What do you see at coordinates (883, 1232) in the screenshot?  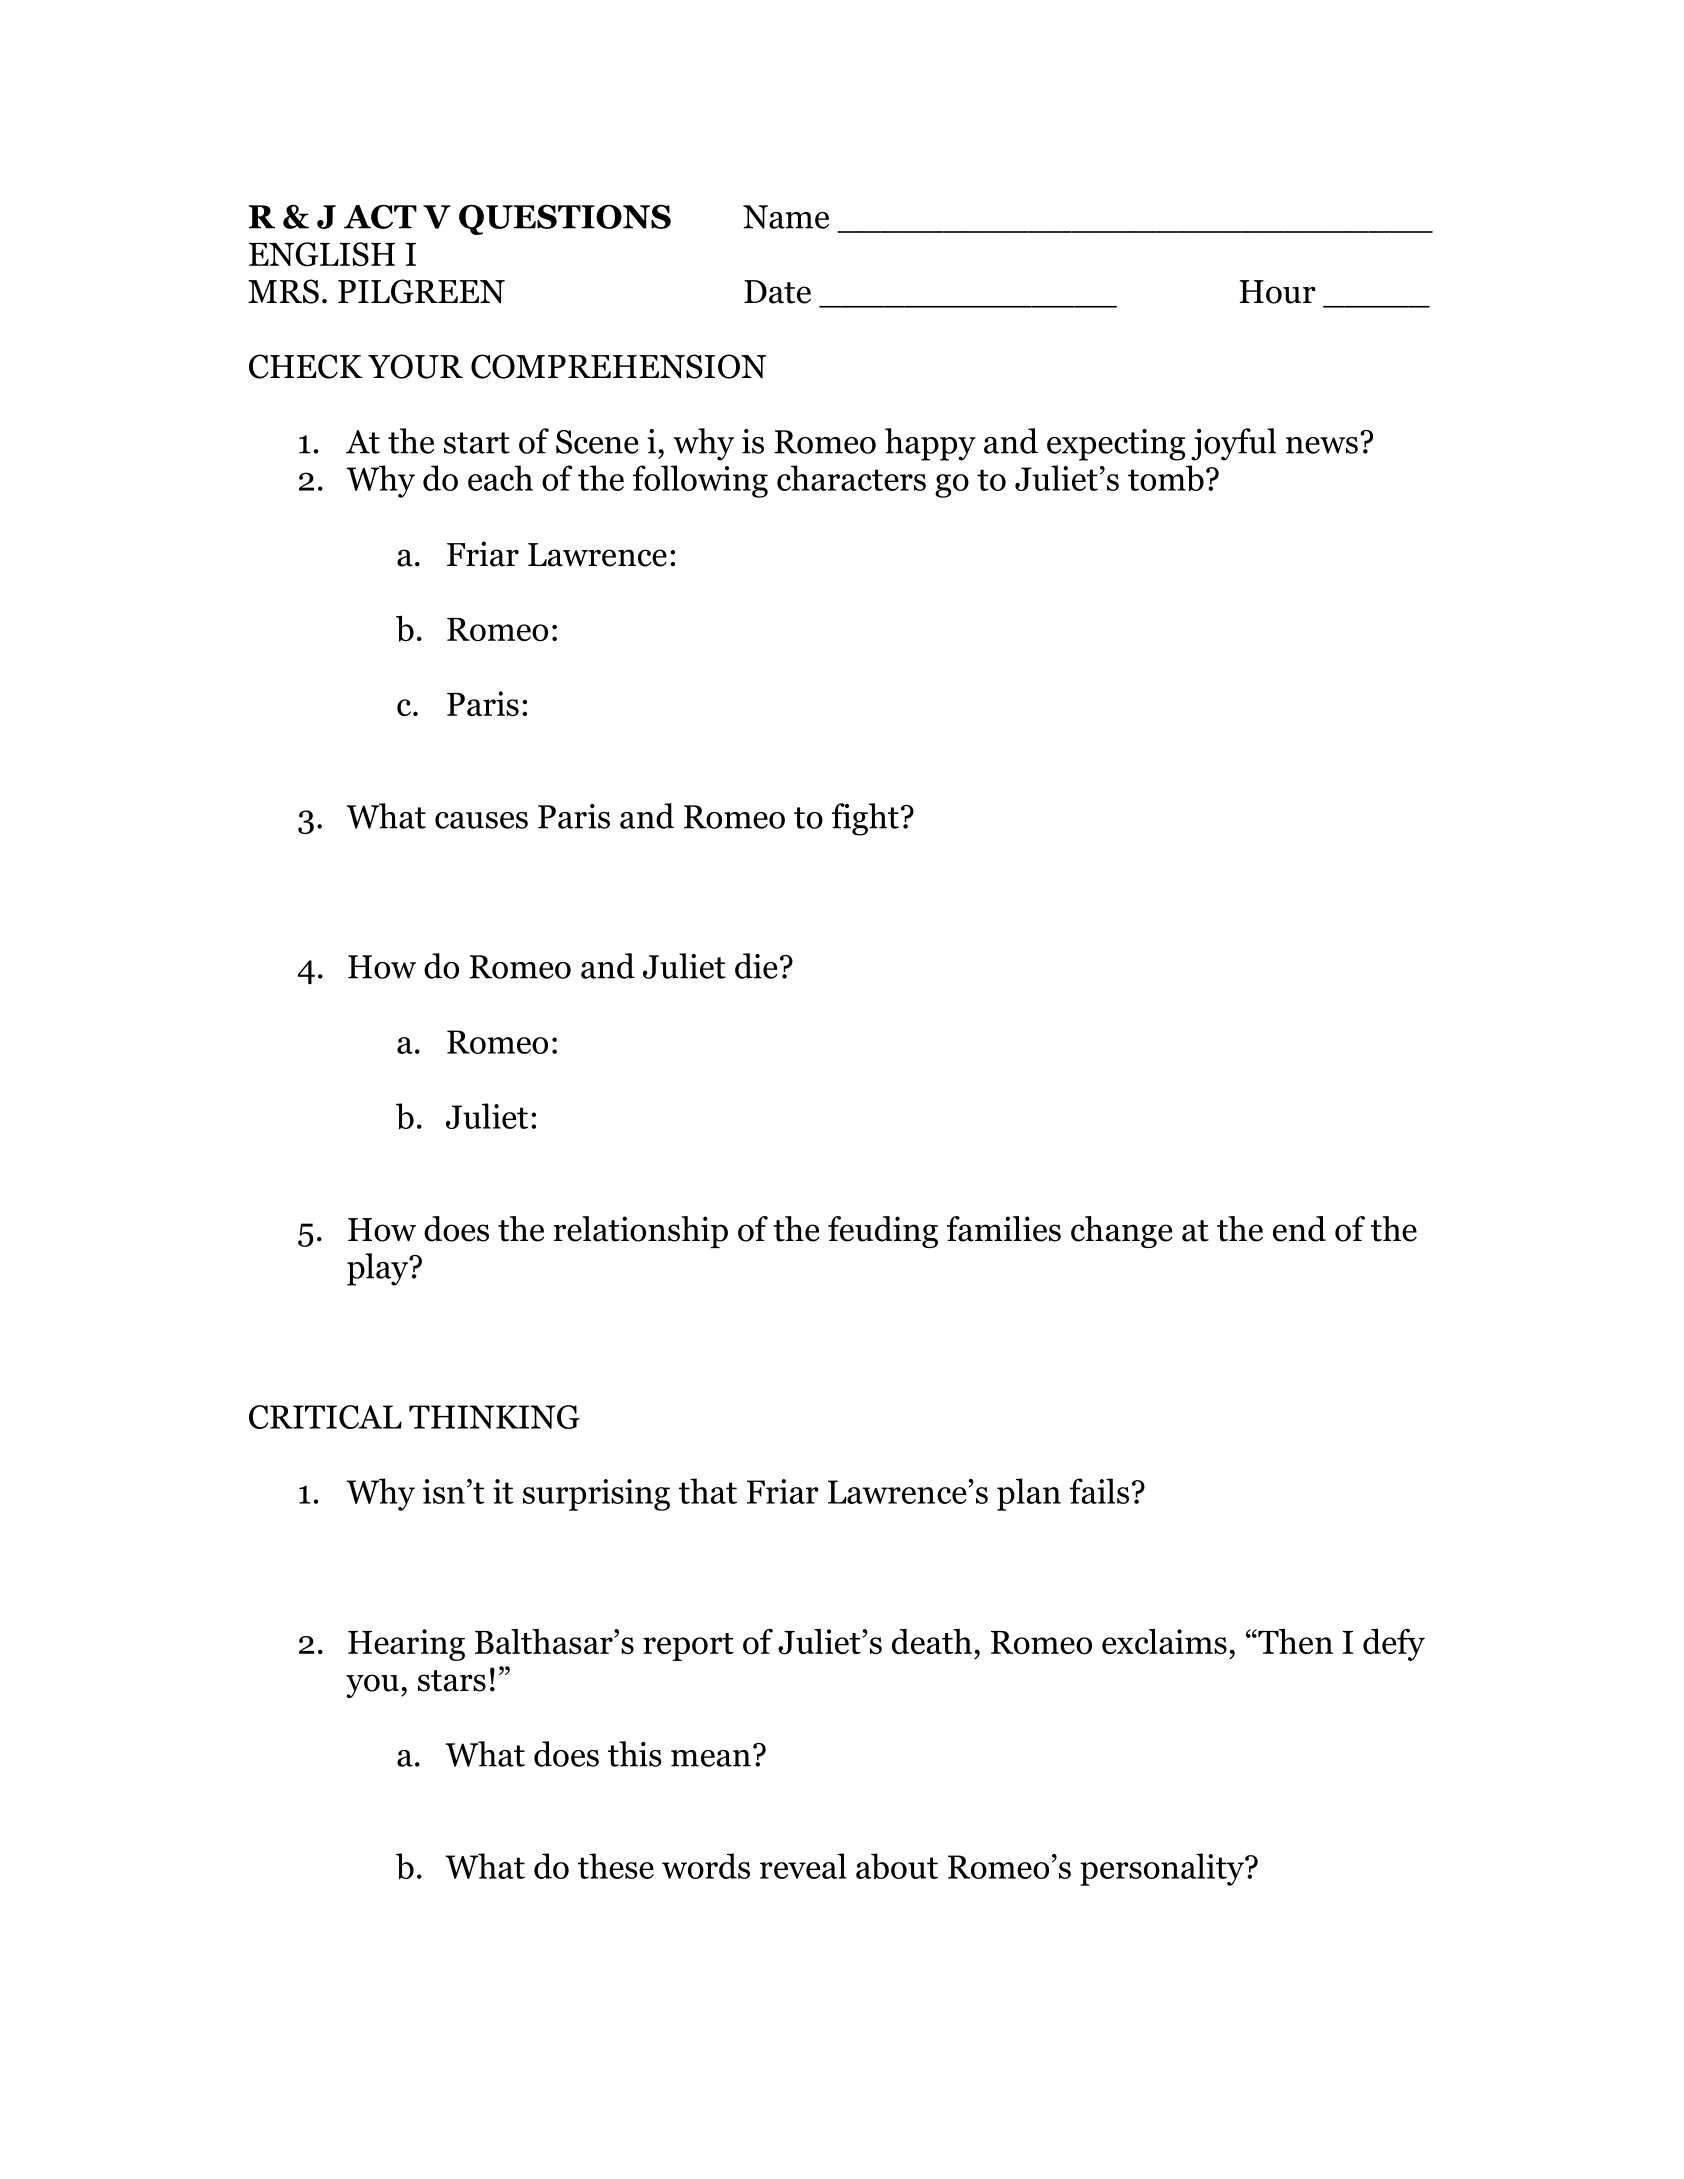 I see `feuding` at bounding box center [883, 1232].
